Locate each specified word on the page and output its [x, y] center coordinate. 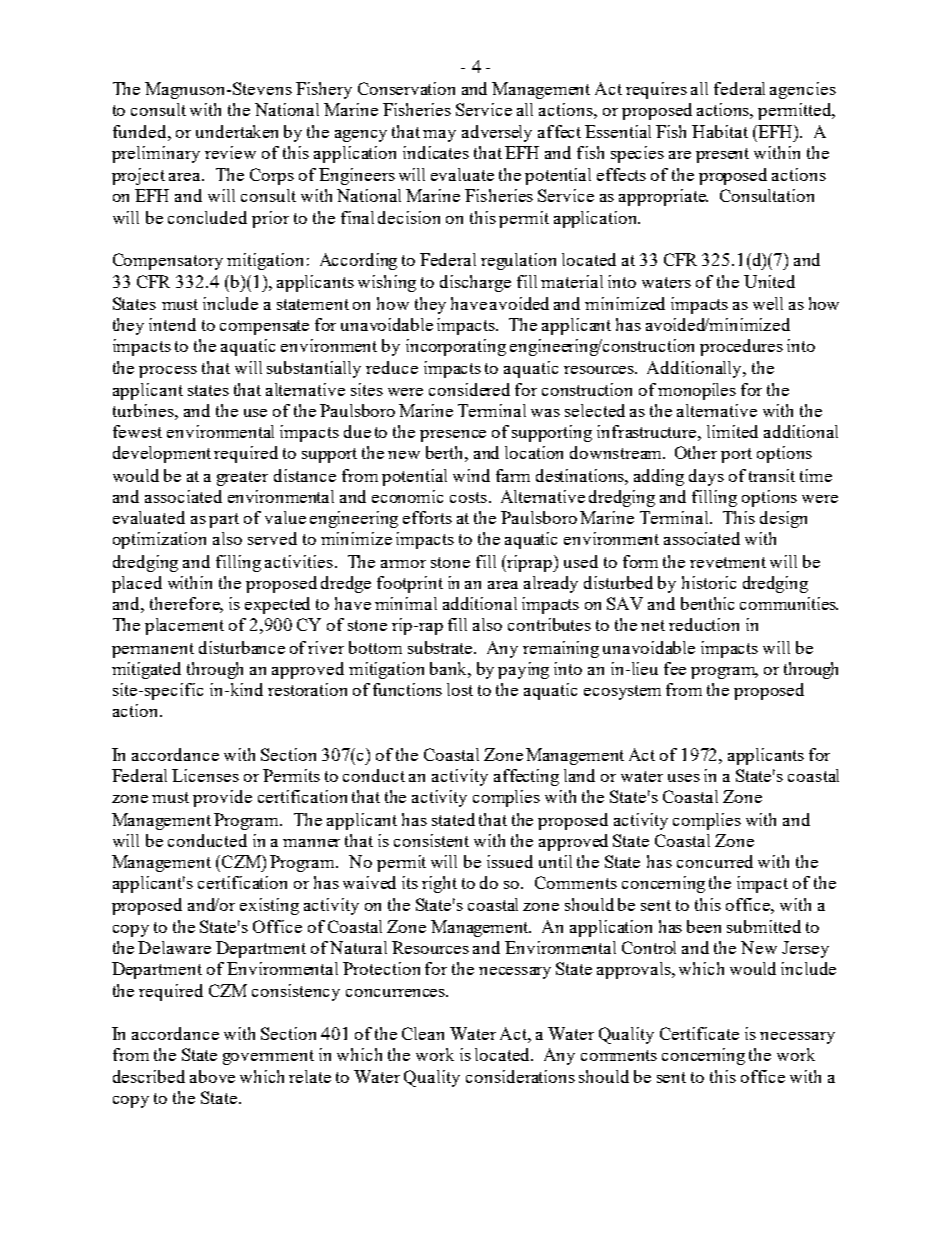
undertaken [237, 131]
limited [732, 431]
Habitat [720, 131]
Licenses [205, 775]
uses [684, 778]
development [162, 454]
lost [460, 689]
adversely [497, 133]
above [212, 1076]
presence [453, 436]
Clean [423, 1033]
